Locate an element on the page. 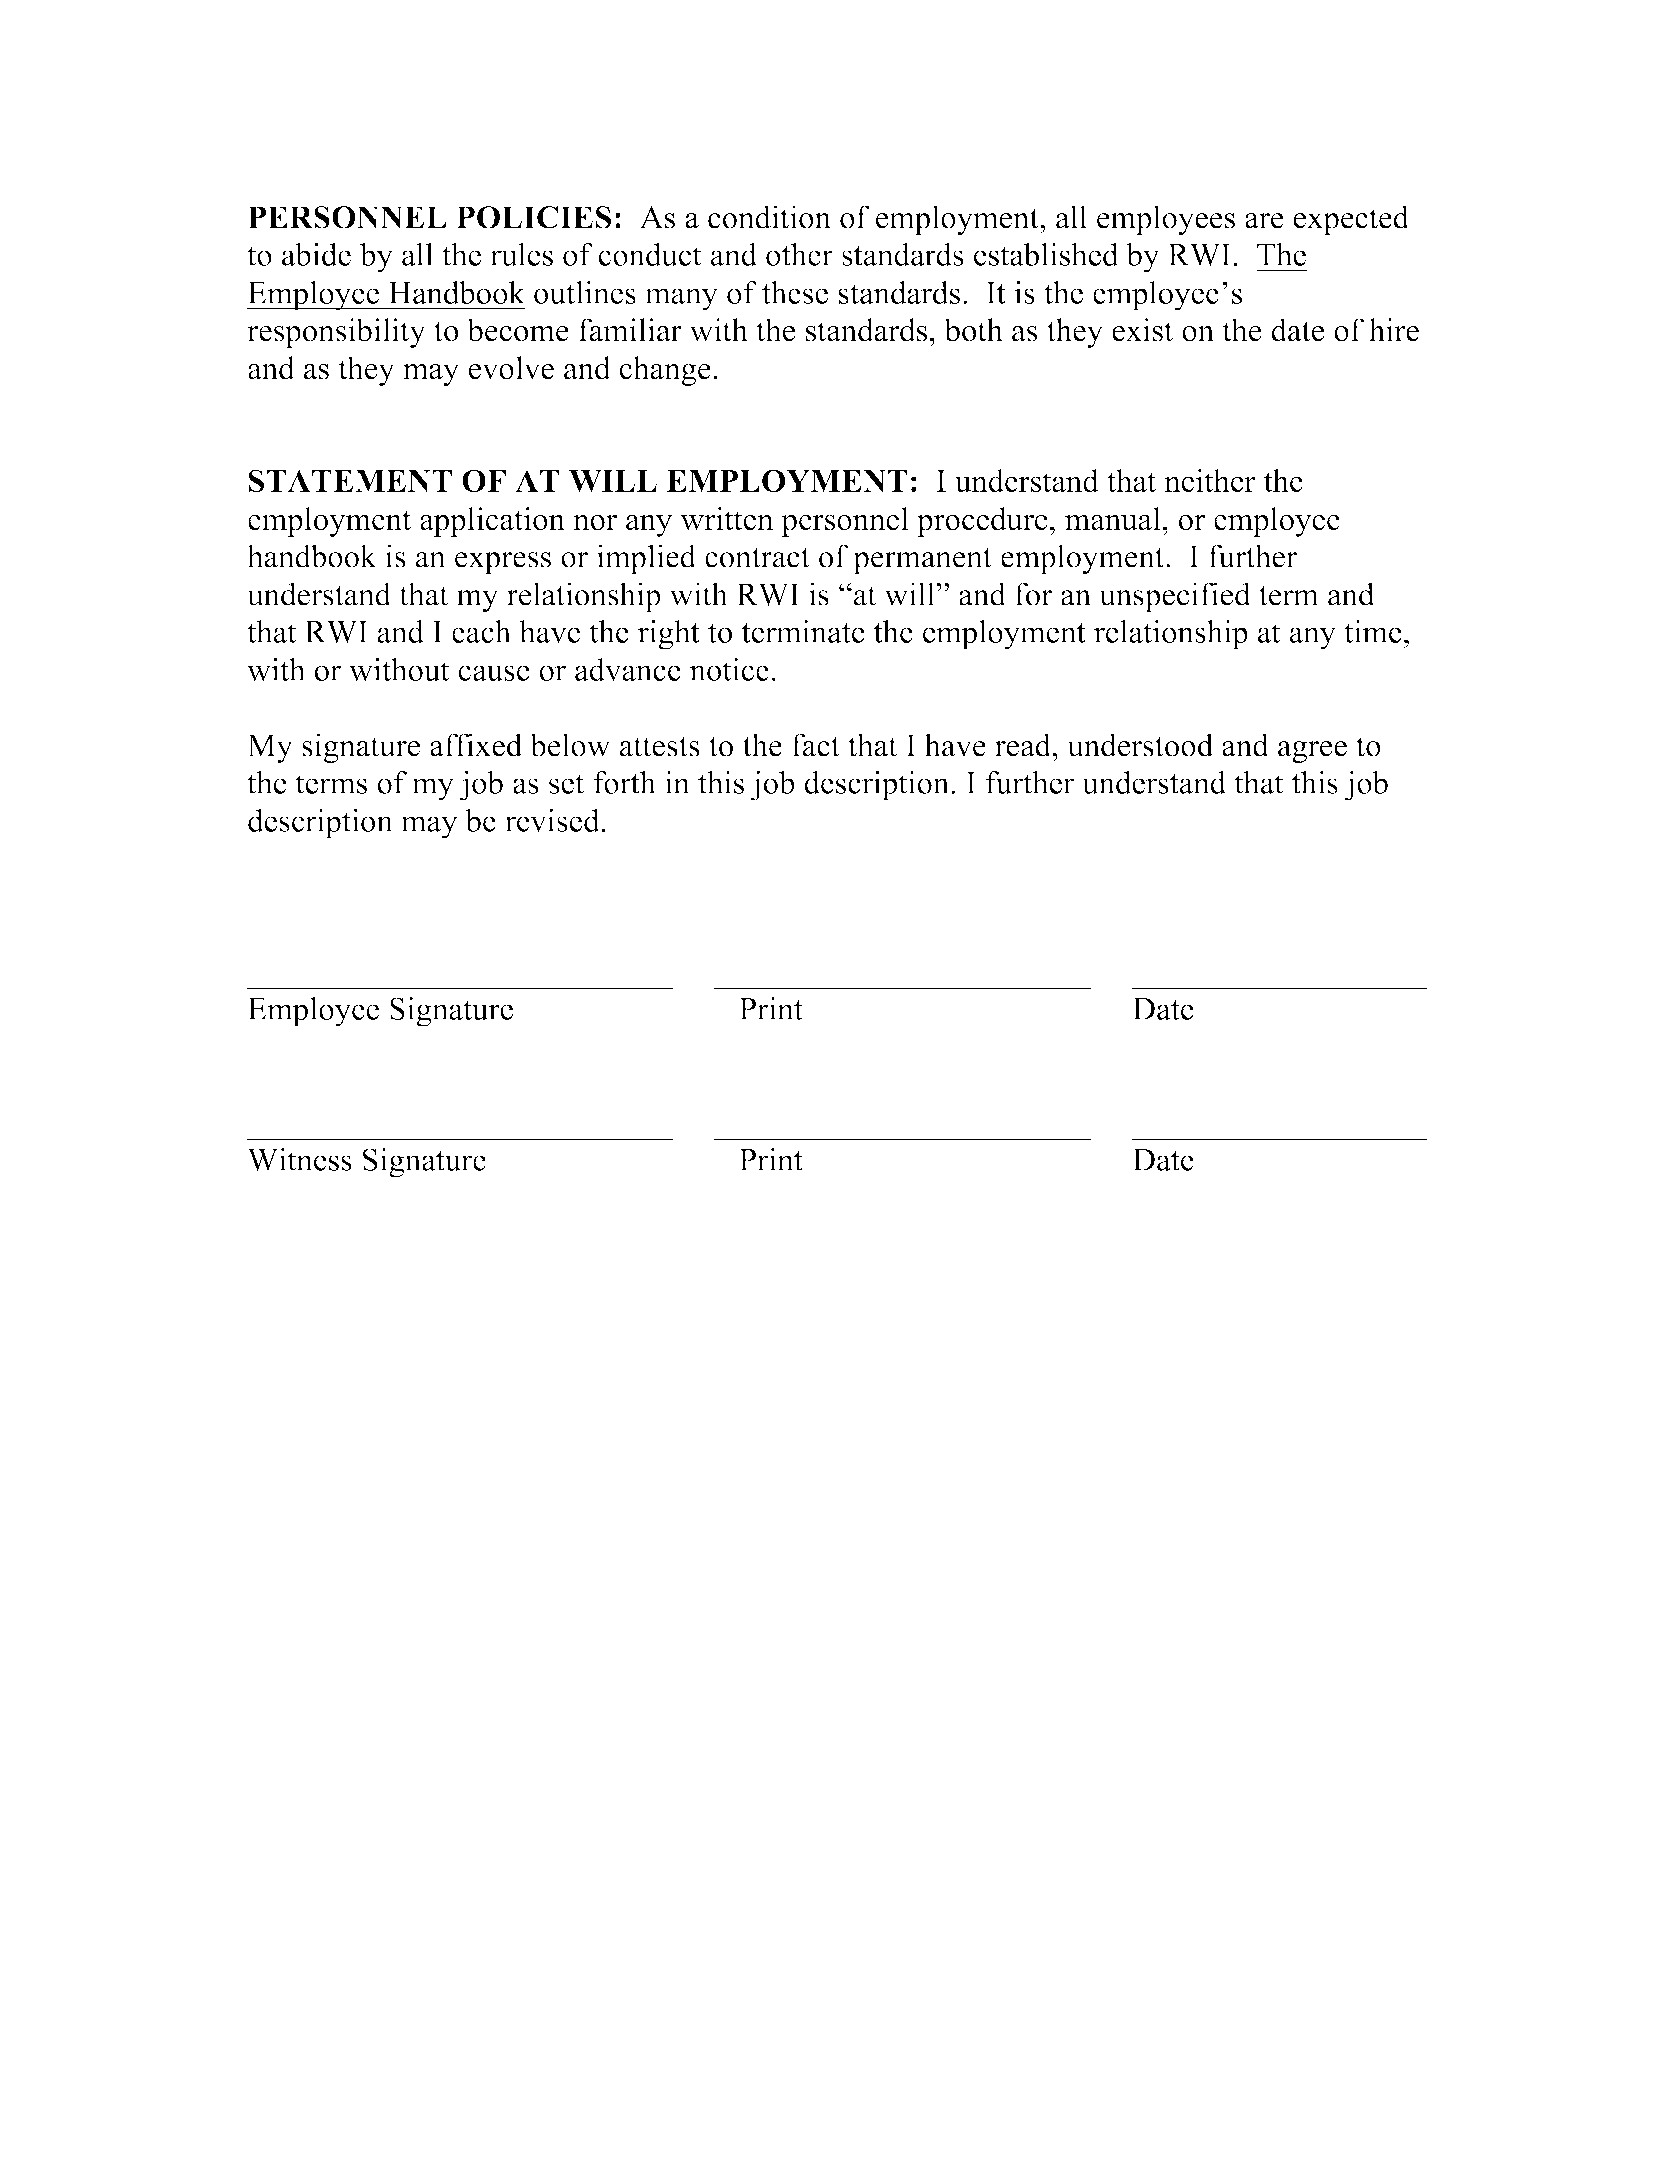 The height and width of the page is (2164, 1672). neither is located at coordinates (1210, 480).
